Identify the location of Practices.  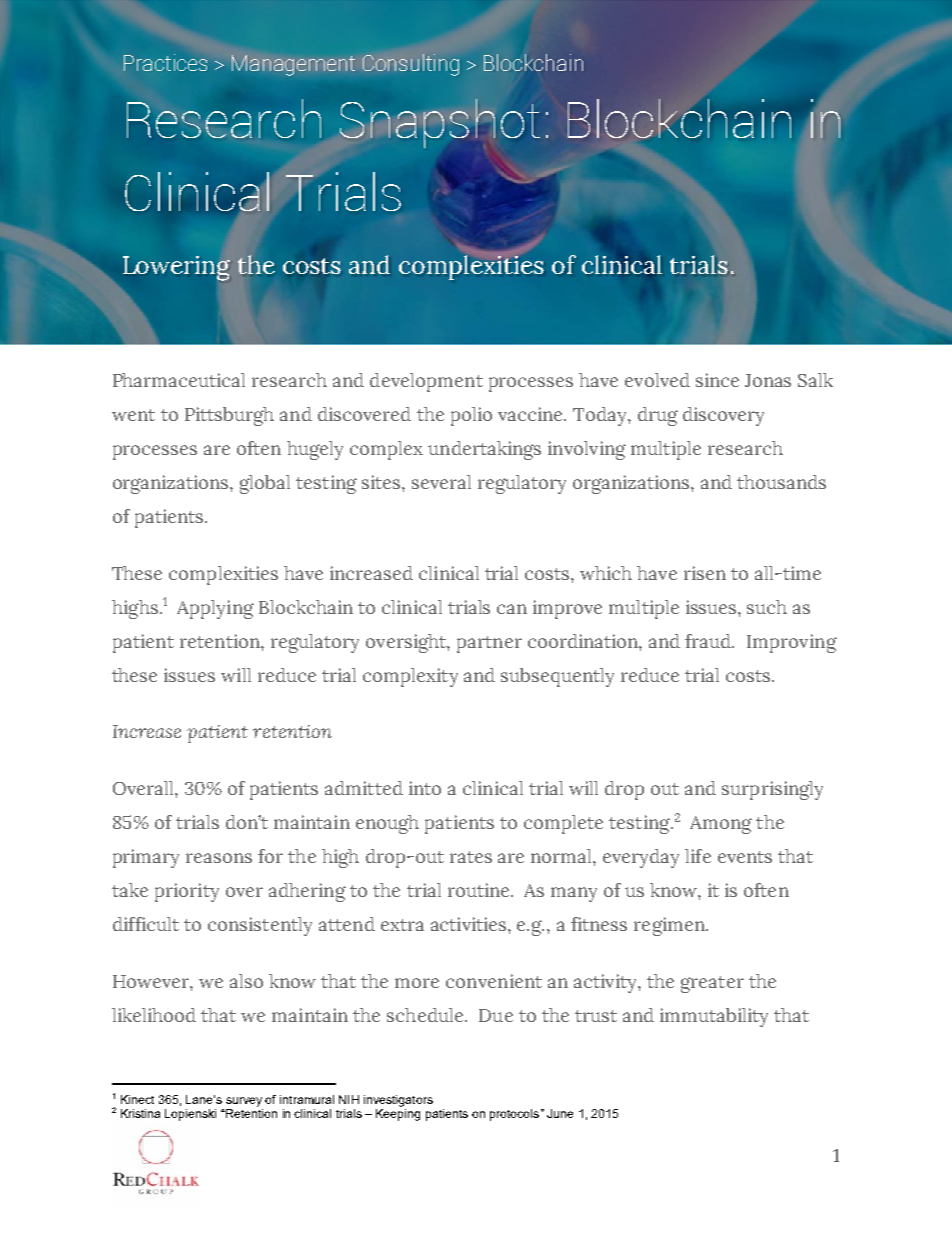
(165, 62).
